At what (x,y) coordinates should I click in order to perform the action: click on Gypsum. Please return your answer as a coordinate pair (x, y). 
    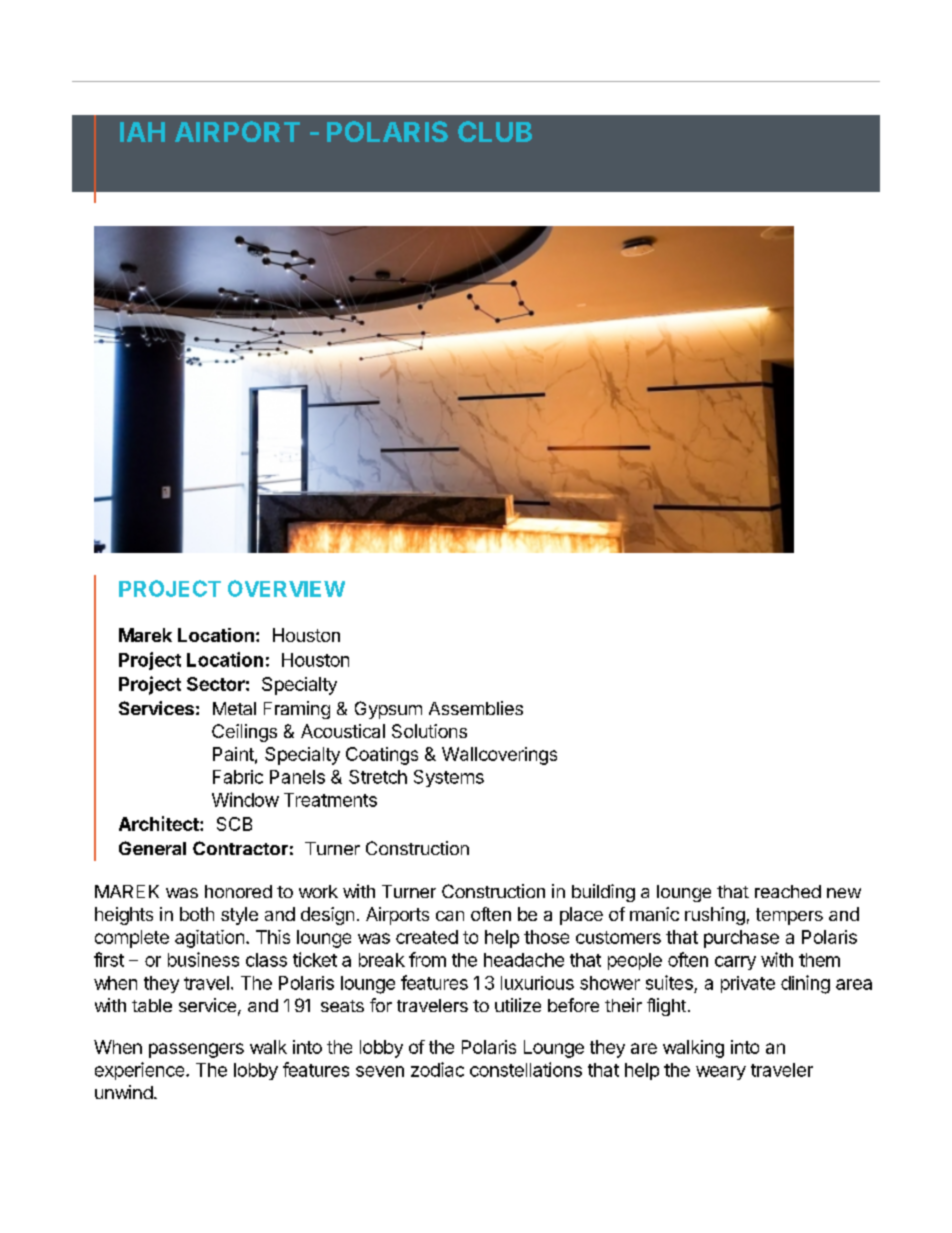
    Looking at the image, I should click on (388, 710).
